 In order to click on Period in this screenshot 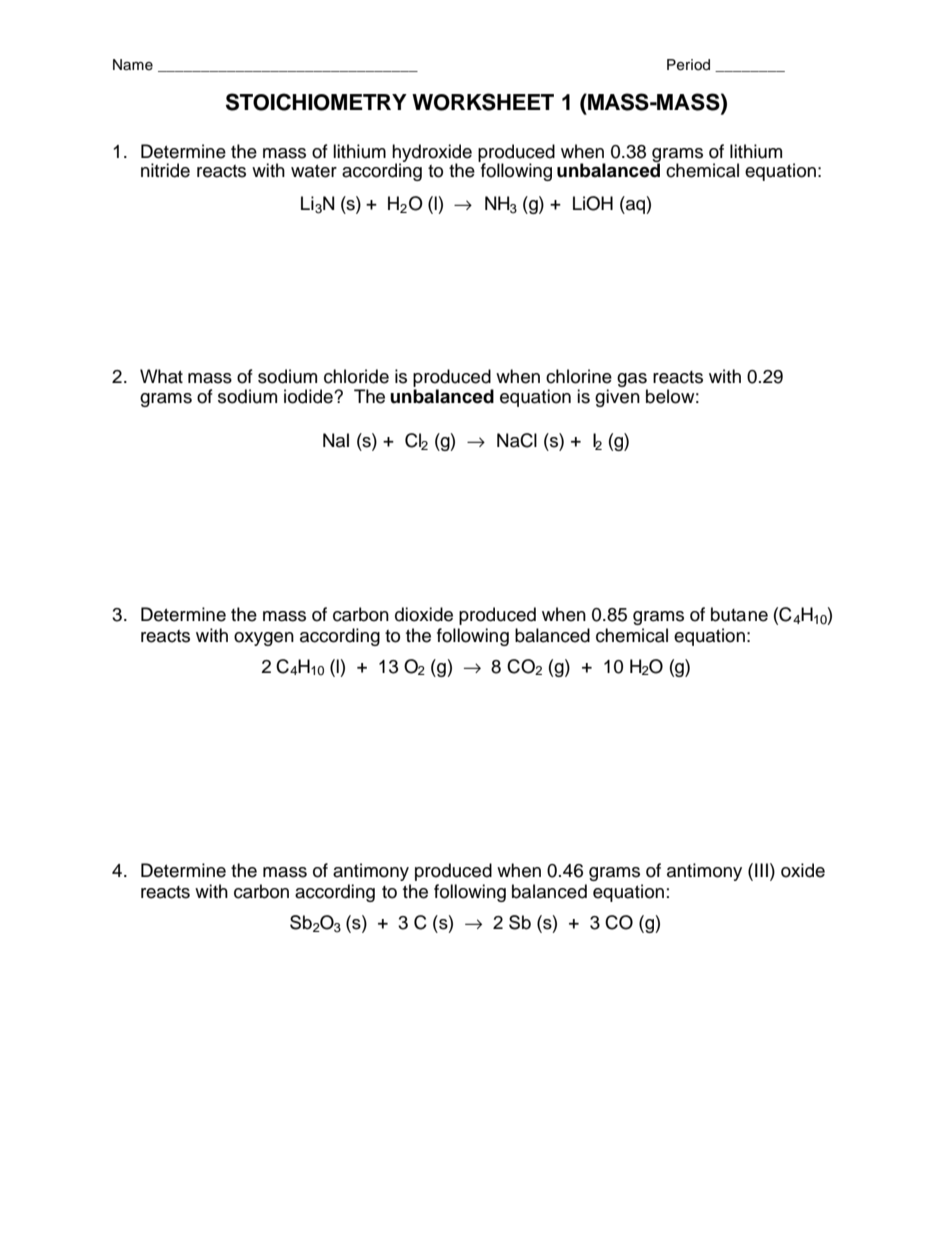, I will do `click(688, 65)`.
